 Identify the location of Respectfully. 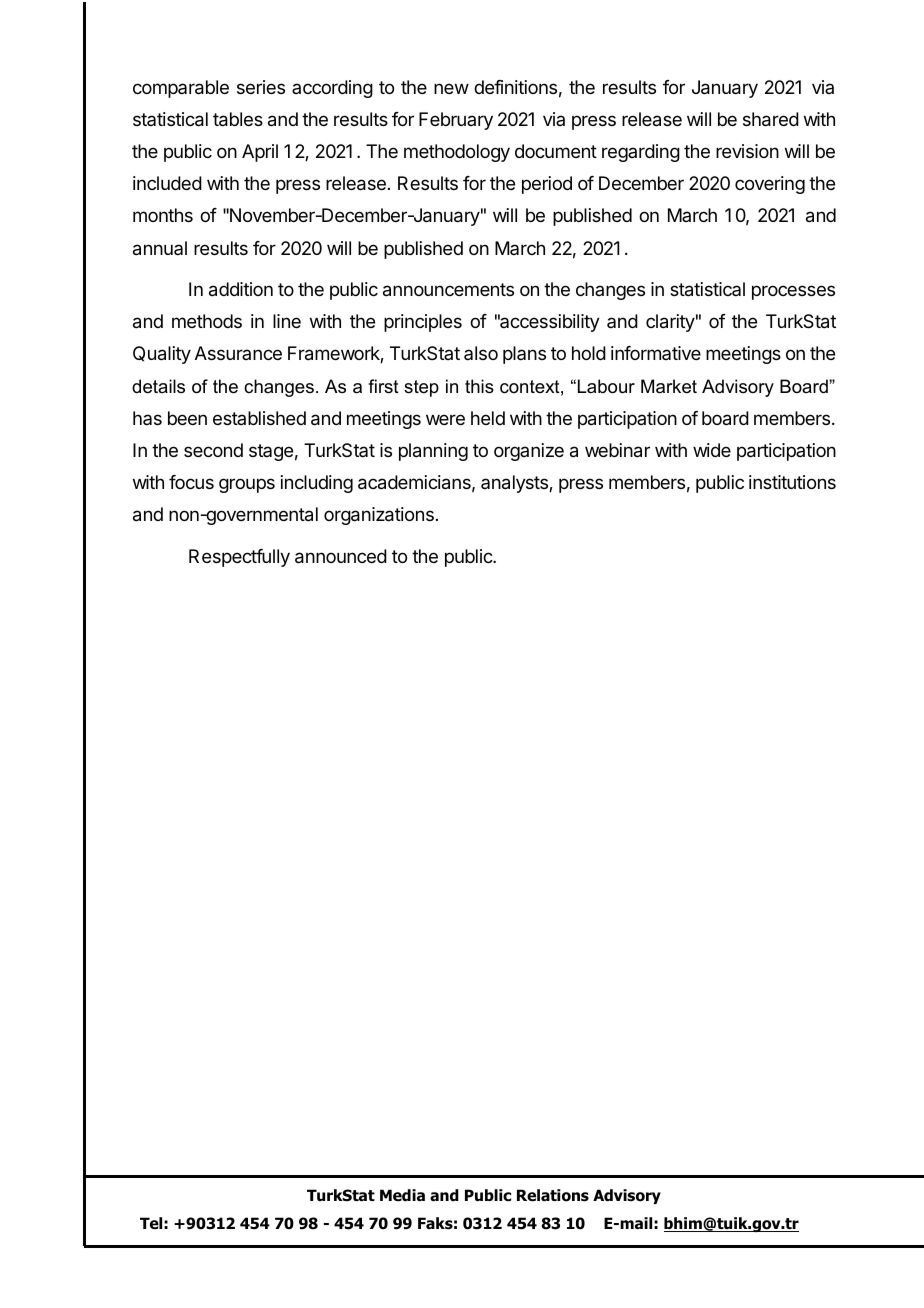
(239, 558).
